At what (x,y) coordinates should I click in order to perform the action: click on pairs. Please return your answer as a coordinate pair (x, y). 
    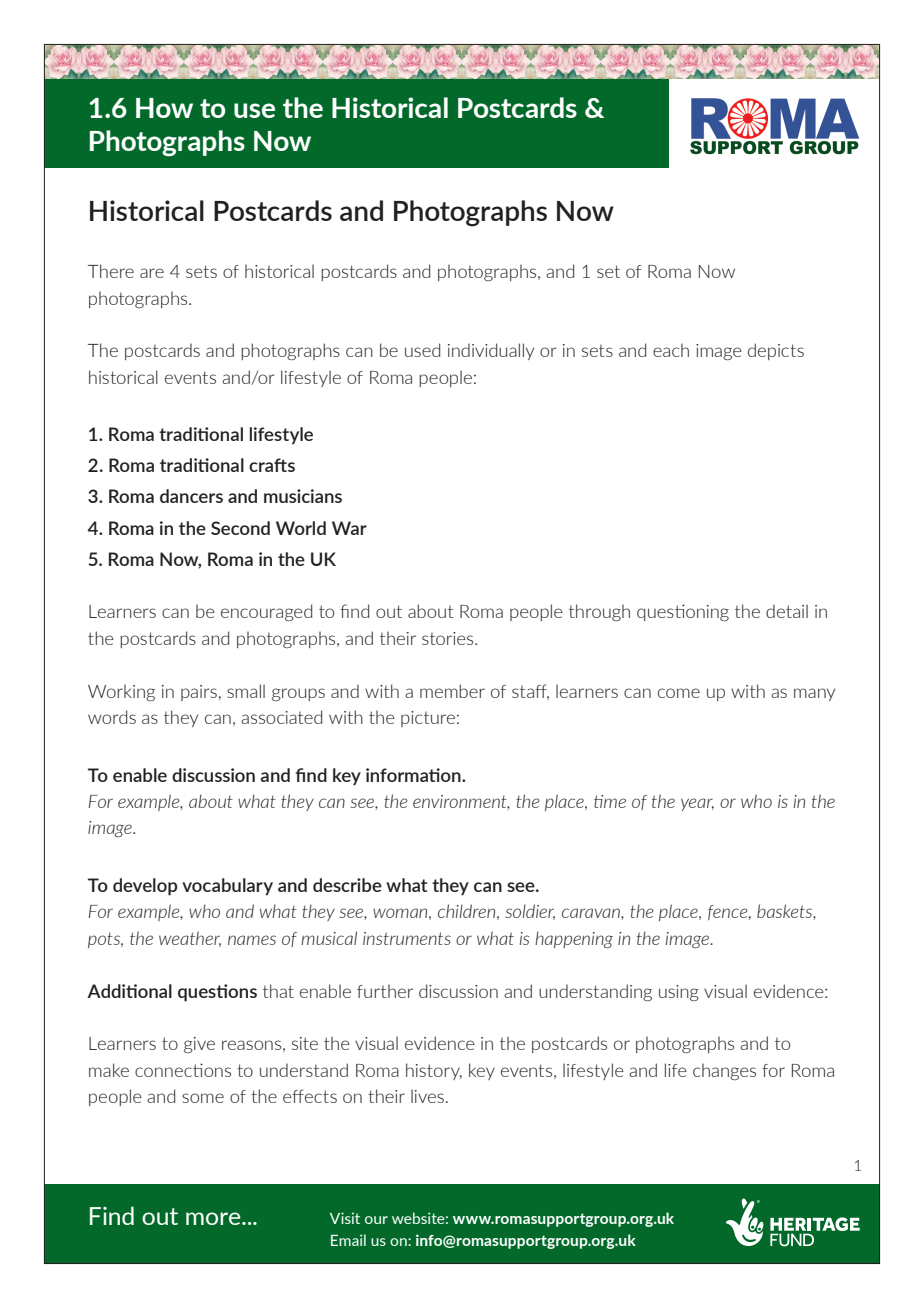
    Looking at the image, I should click on (199, 693).
